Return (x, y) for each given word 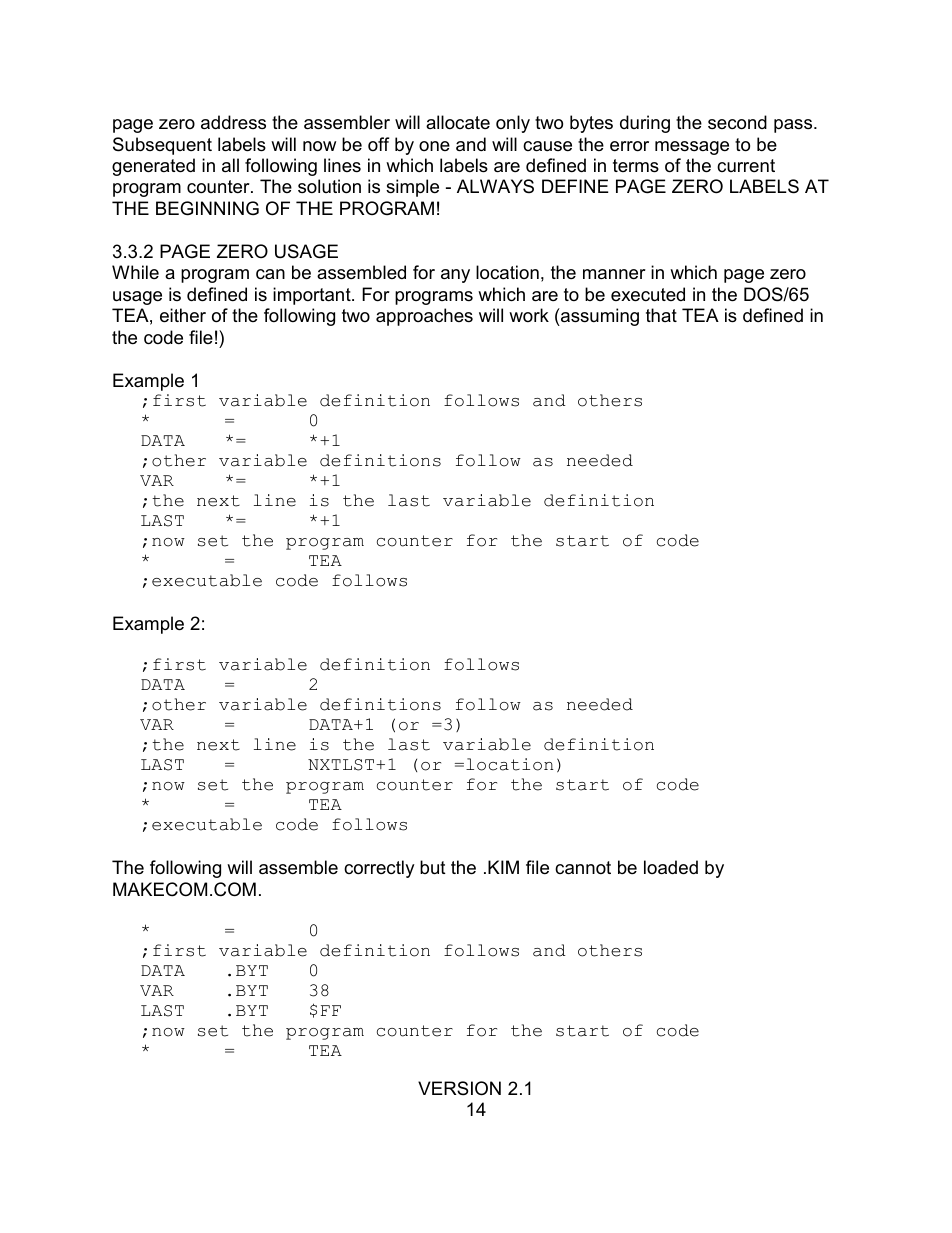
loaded (671, 867)
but (433, 867)
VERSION (459, 1088)
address (233, 122)
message (692, 148)
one (434, 146)
